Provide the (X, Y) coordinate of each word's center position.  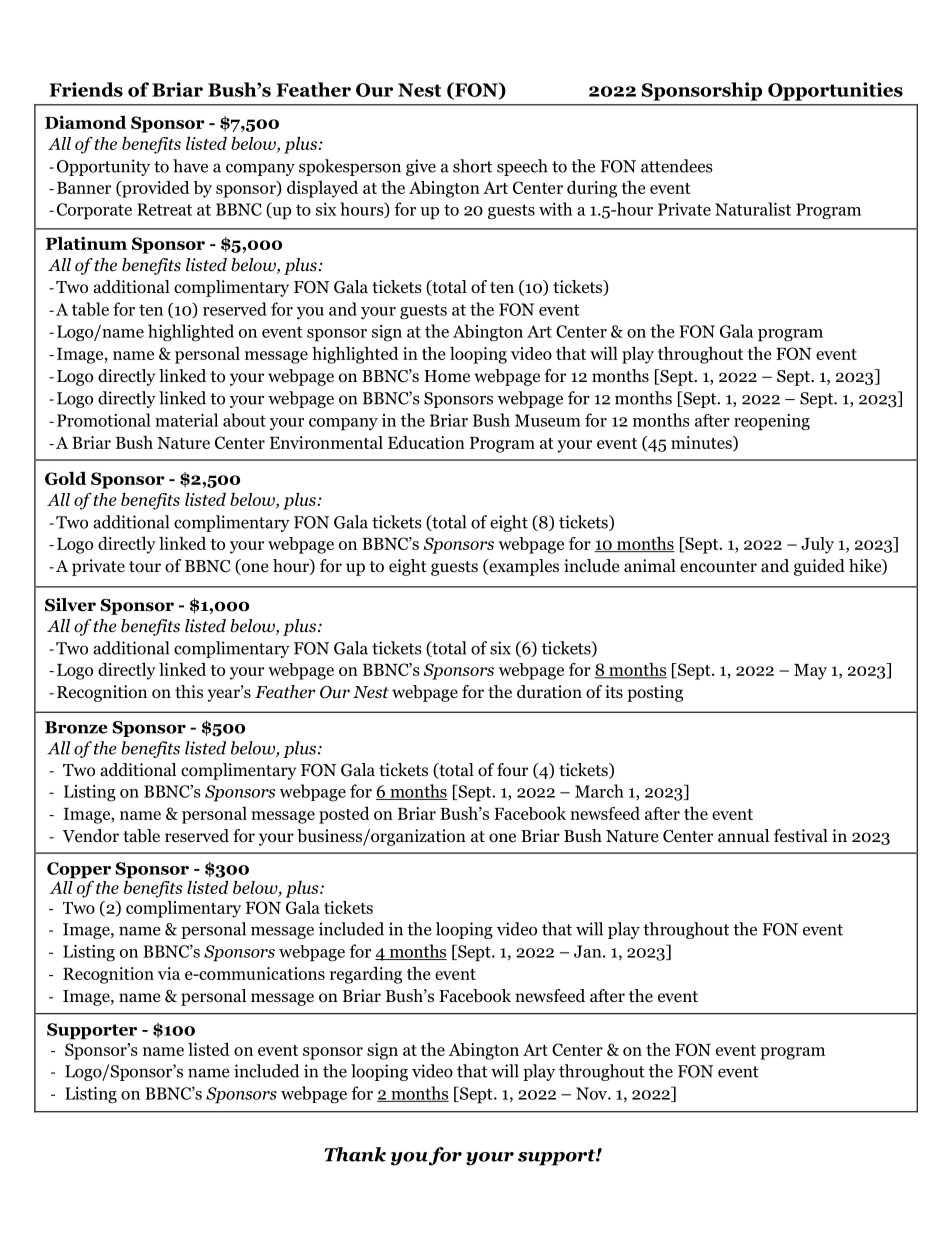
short (472, 166)
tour (145, 567)
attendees (677, 166)
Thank (355, 1154)
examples (523, 567)
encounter (718, 567)
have (190, 166)
